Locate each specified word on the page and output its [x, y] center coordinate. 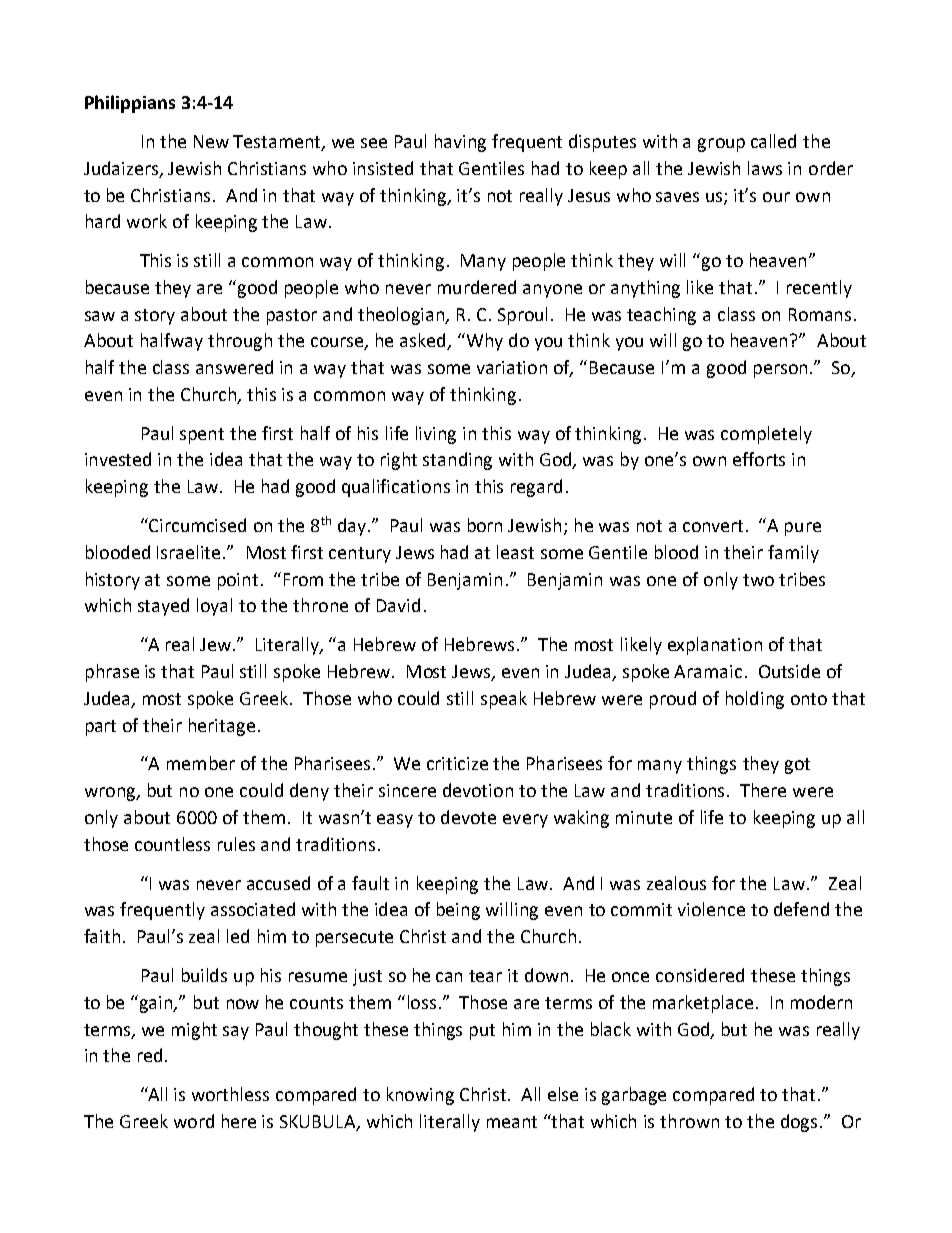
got [797, 766]
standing [457, 461]
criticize [457, 763]
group [721, 145]
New [211, 141]
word [194, 1121]
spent [202, 436]
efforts [759, 459]
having [460, 143]
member [201, 763]
